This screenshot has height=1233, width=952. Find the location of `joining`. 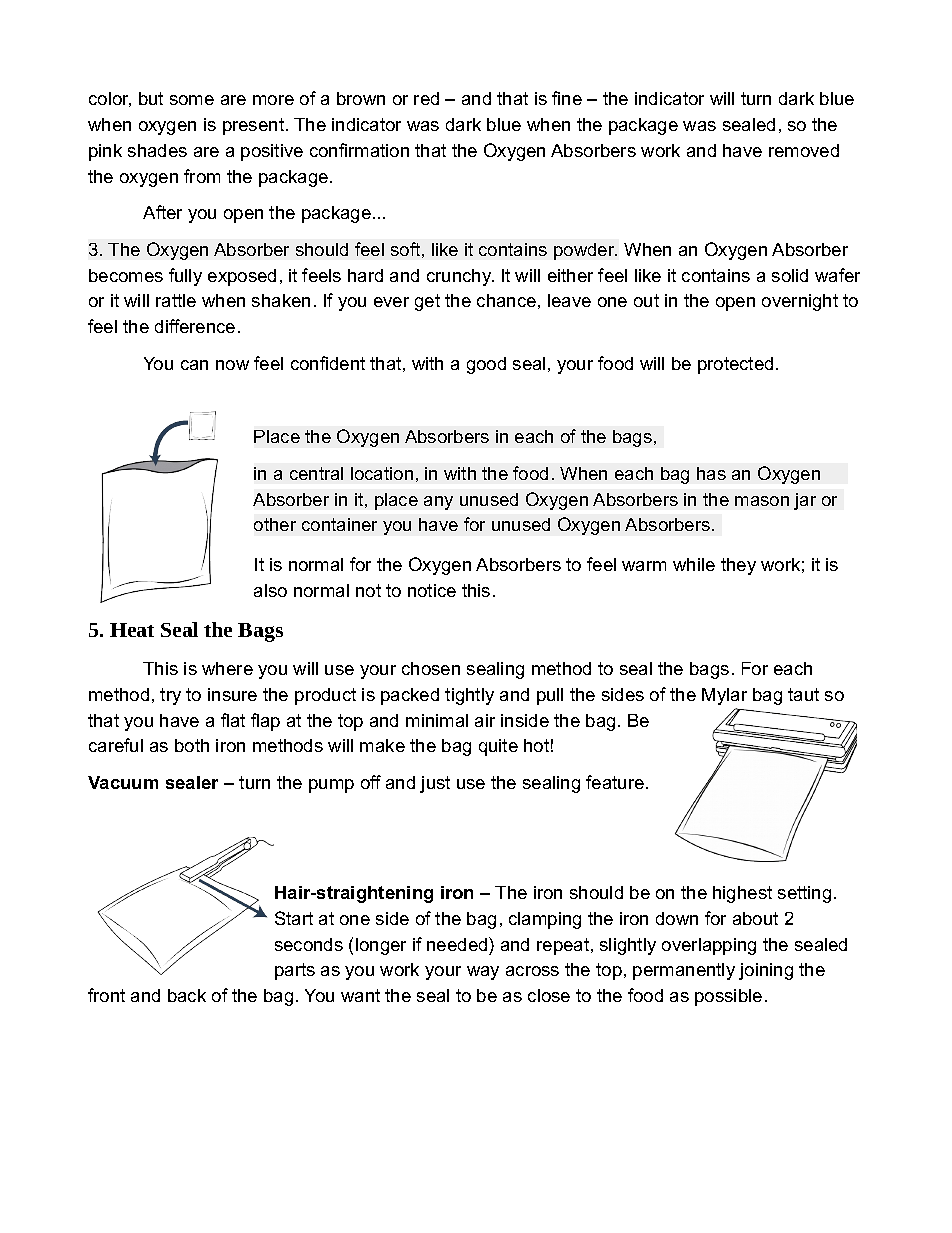

joining is located at coordinates (766, 971).
